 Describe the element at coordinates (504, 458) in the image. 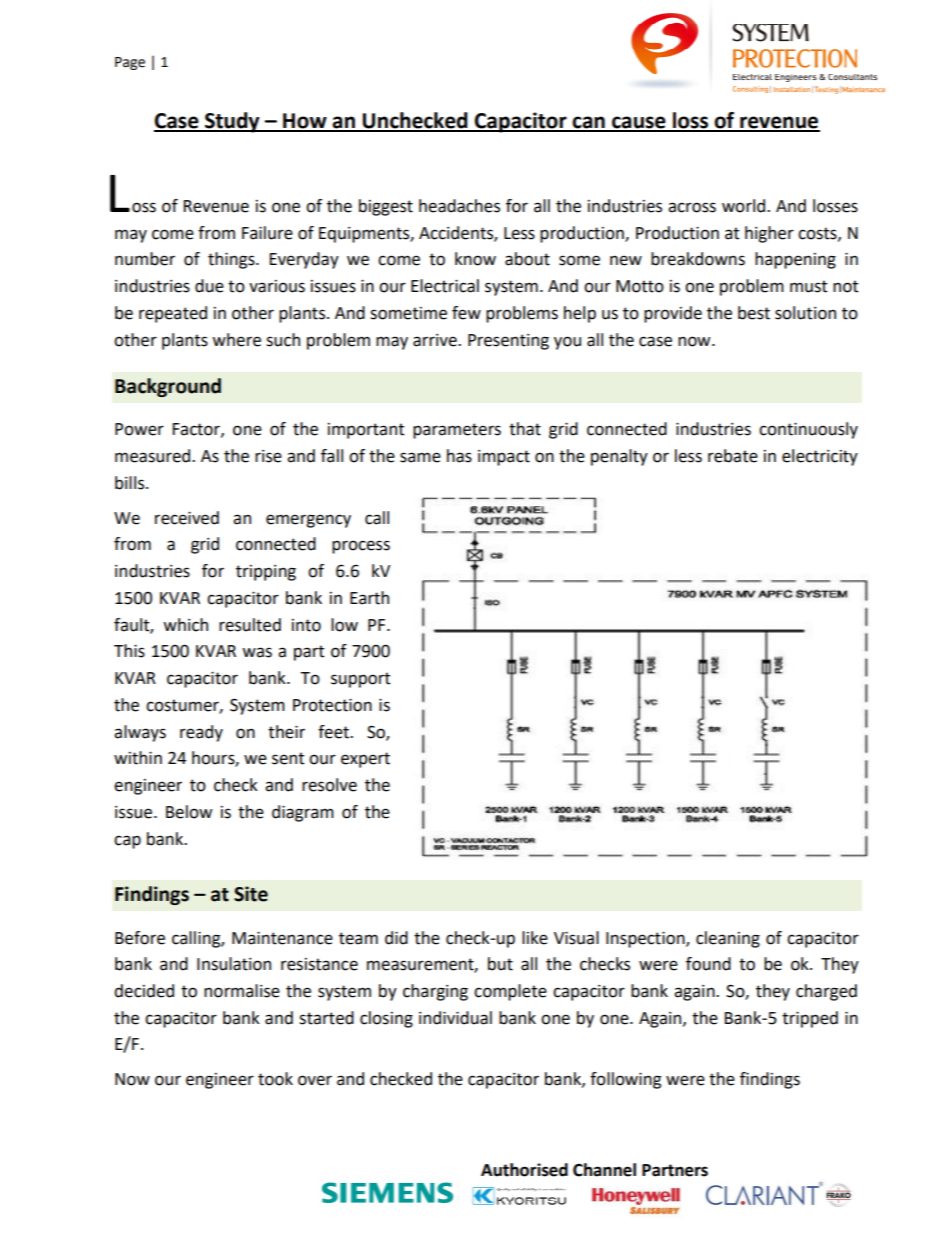

I see `impact` at that location.
